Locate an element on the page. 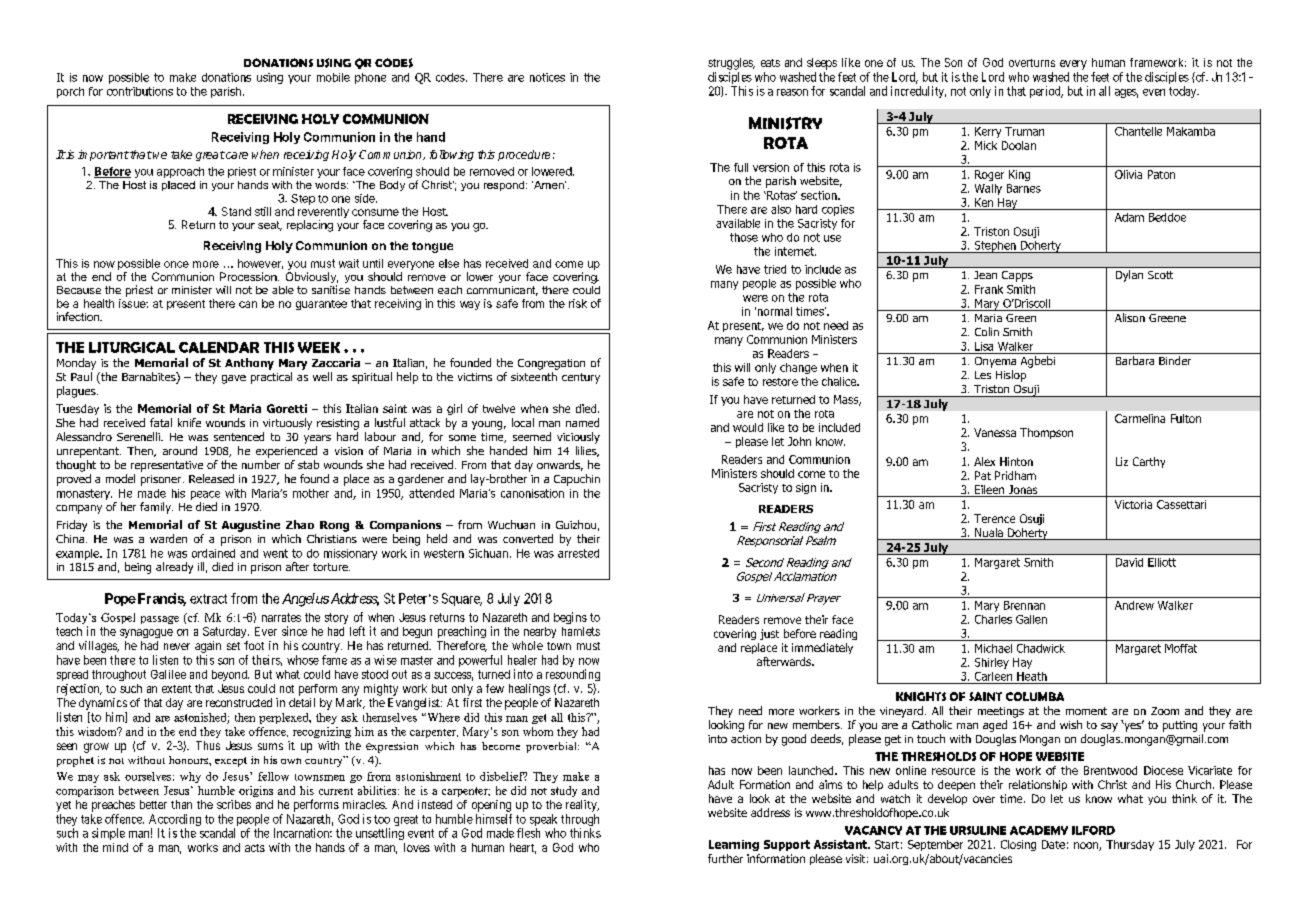  contributions is located at coordinates (140, 91).
